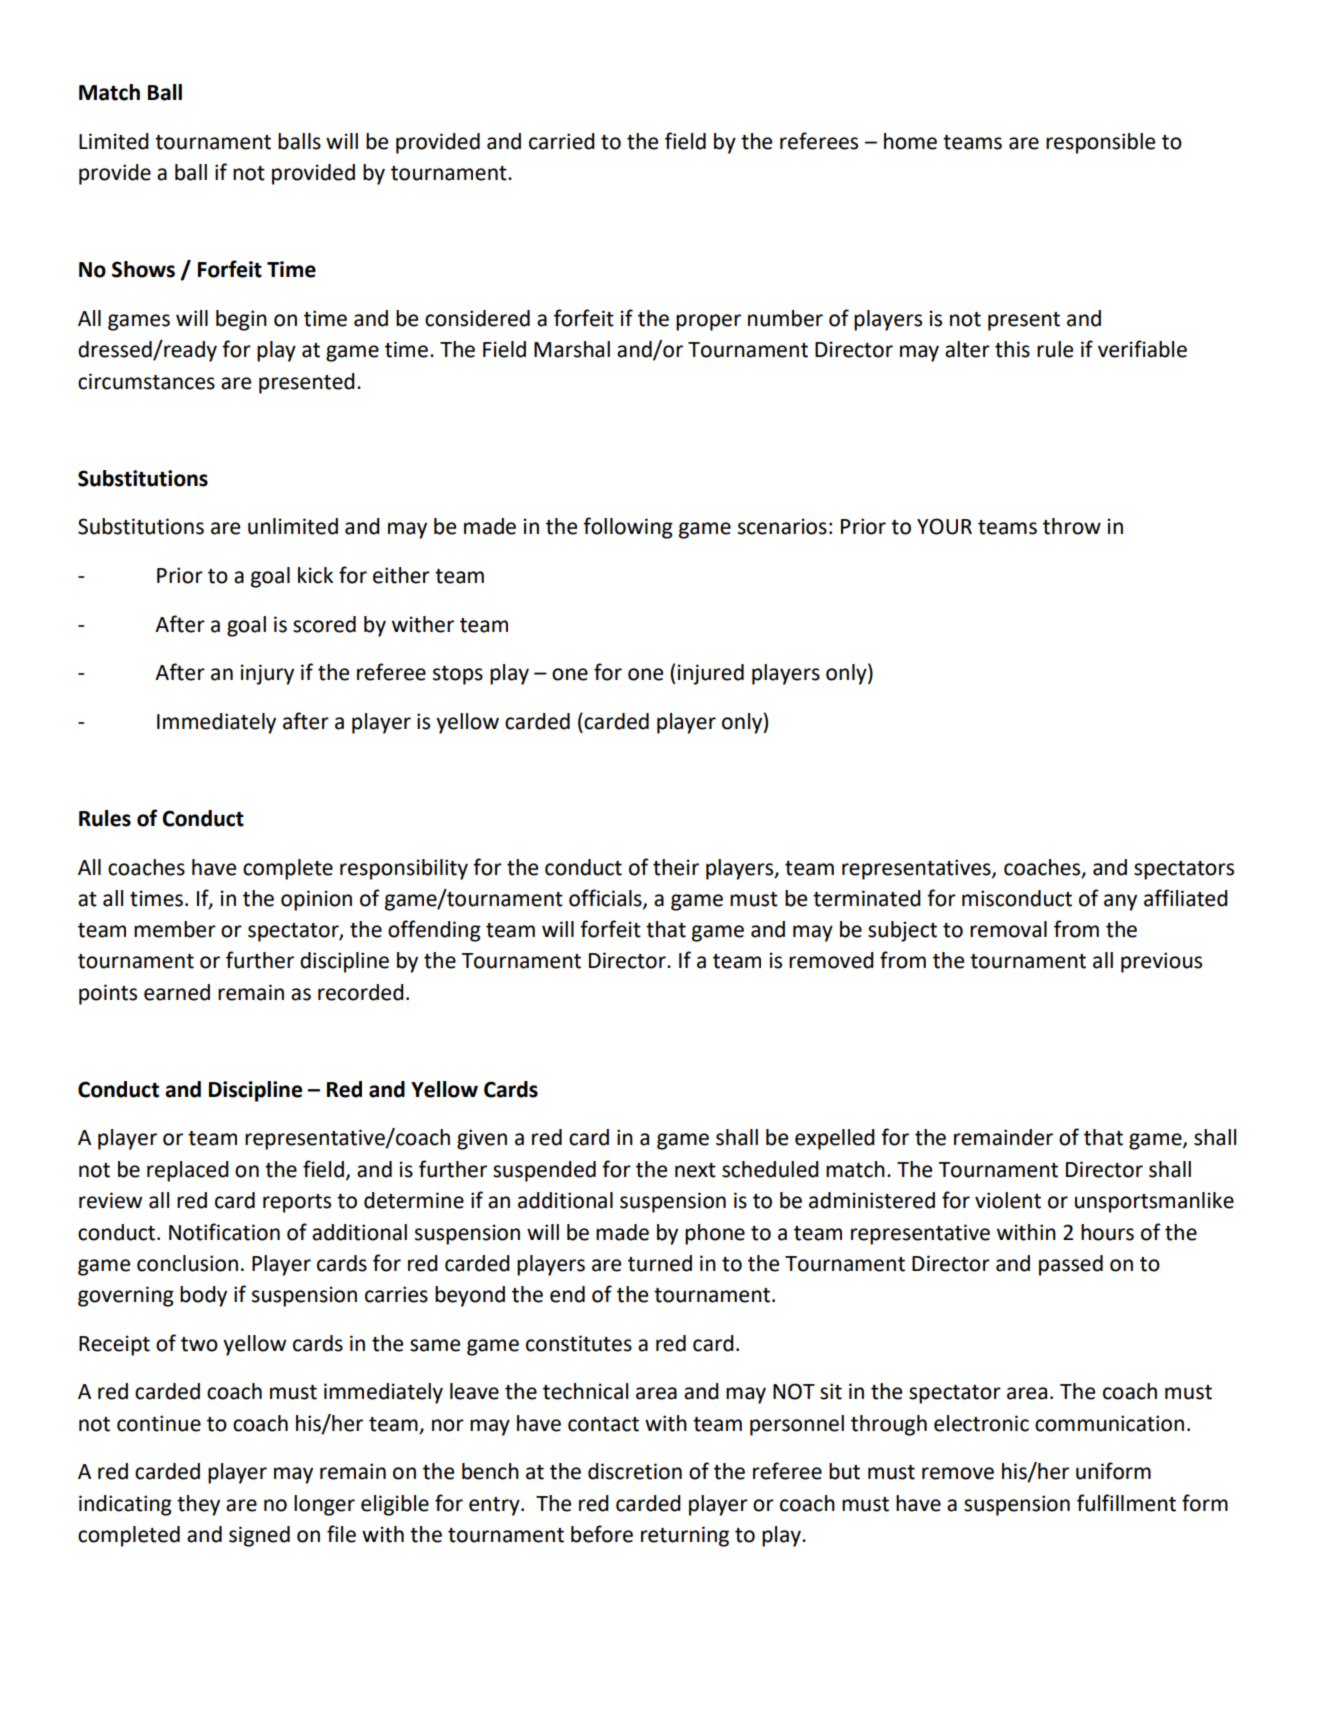 Image resolution: width=1322 pixels, height=1711 pixels. What do you see at coordinates (1100, 143) in the page?
I see `responsible` at bounding box center [1100, 143].
